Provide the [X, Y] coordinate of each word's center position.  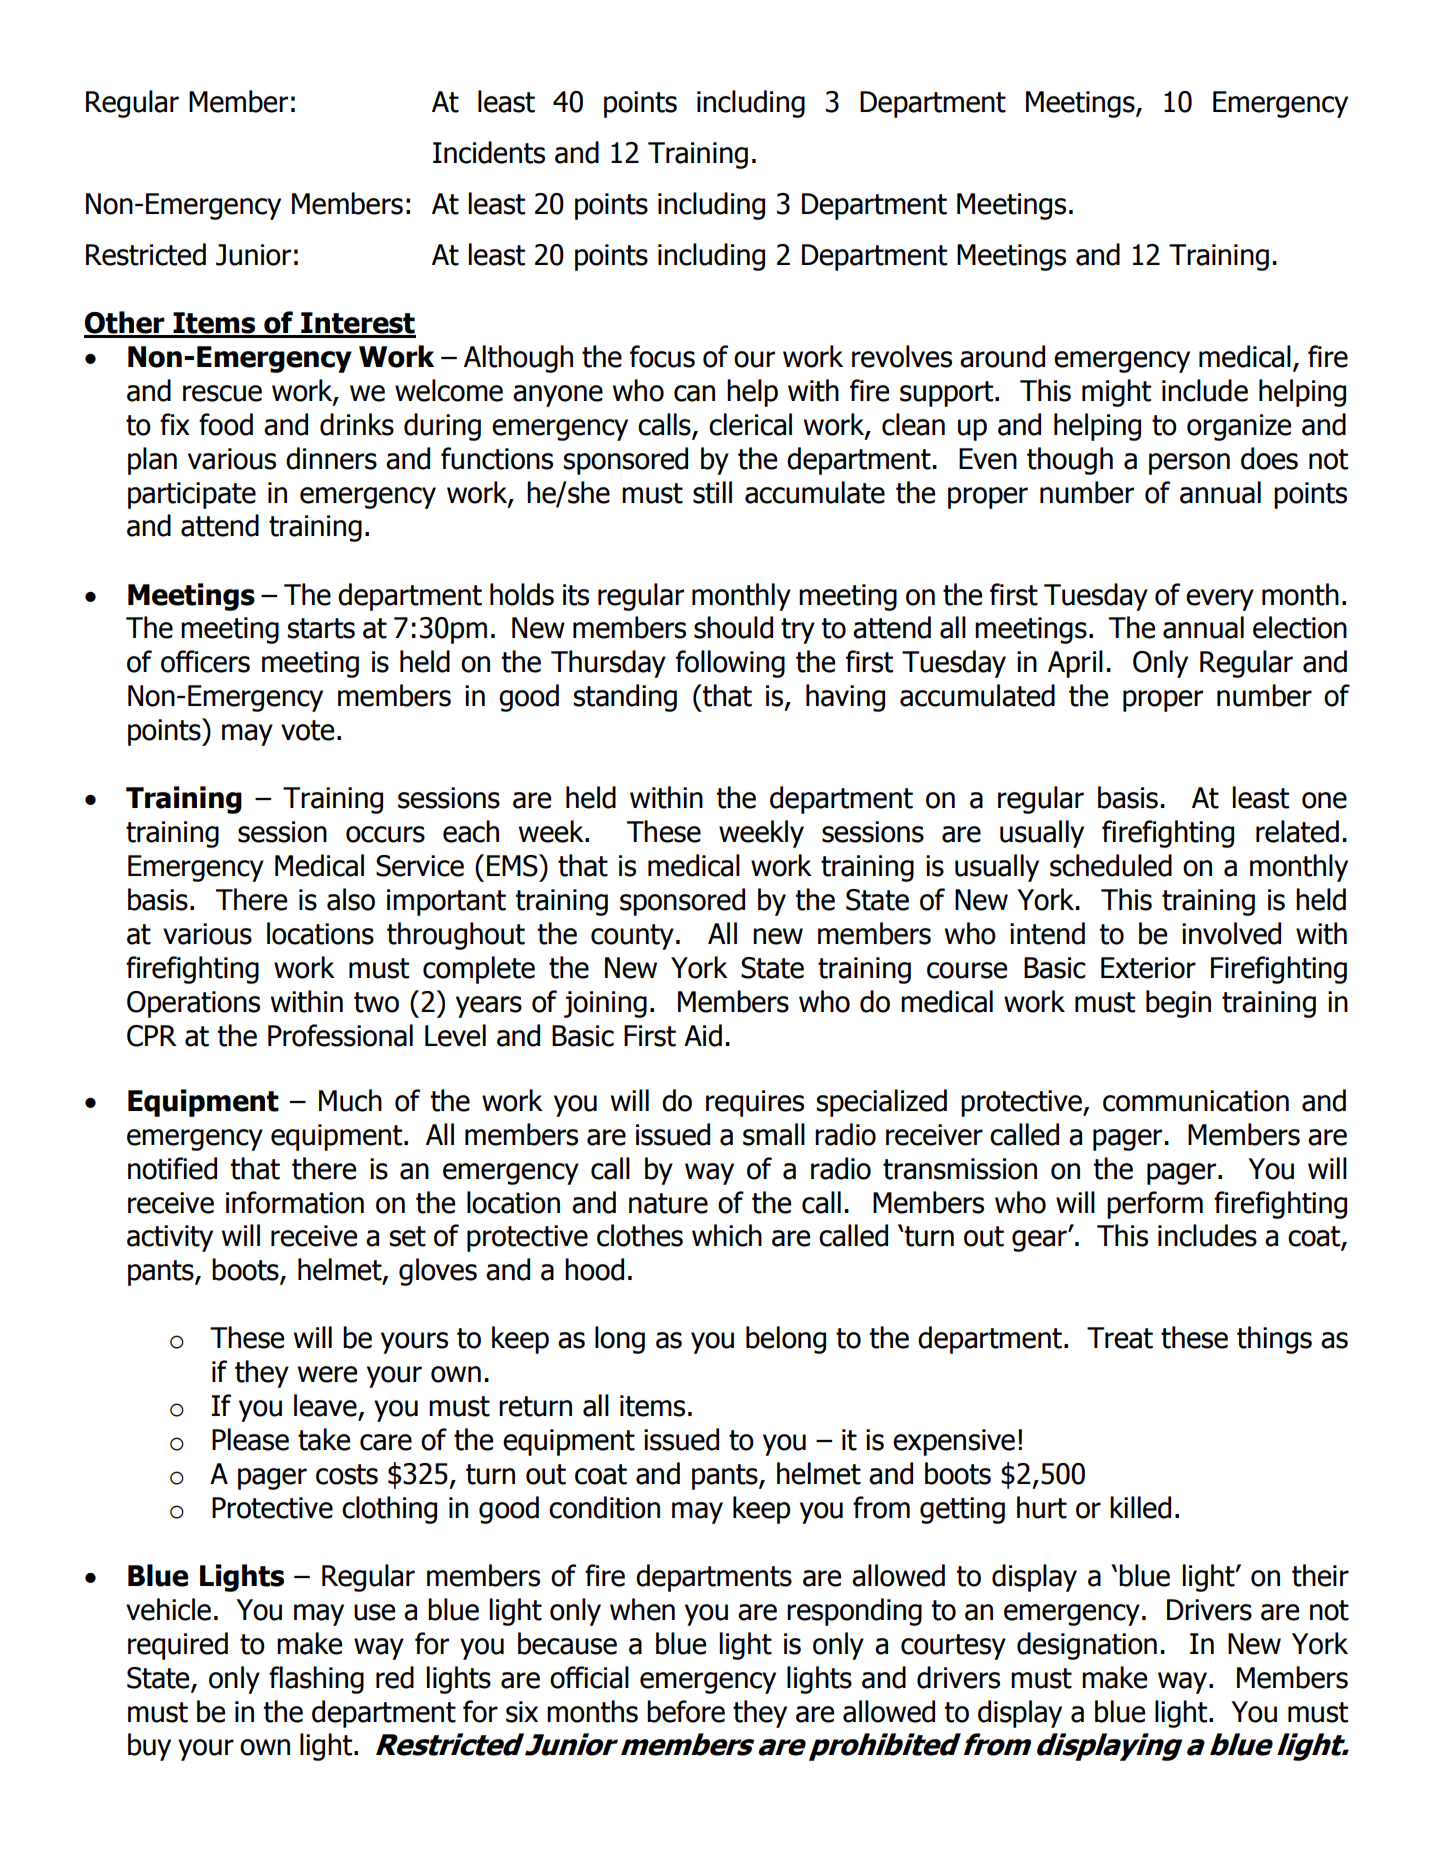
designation [1087, 1646]
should [733, 627]
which [727, 1235]
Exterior [1148, 968]
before [686, 1711]
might [1116, 393]
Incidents [489, 152]
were [327, 1374]
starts [321, 628]
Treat [1120, 1338]
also [351, 899]
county [632, 937]
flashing [316, 1680]
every [1220, 600]
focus [662, 356]
